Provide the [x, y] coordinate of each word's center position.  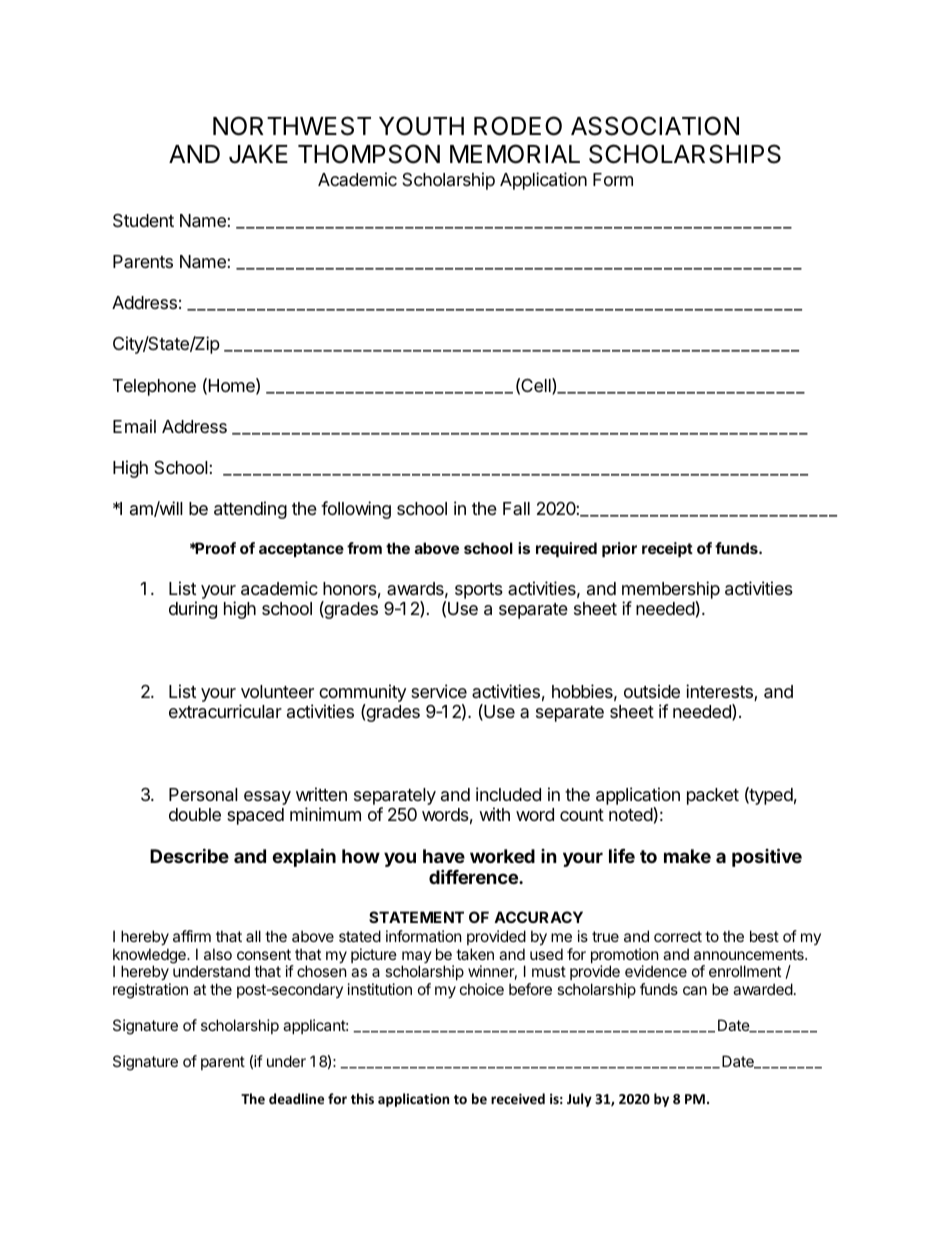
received [518, 1098]
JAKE [258, 154]
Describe [189, 855]
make [687, 856]
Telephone [154, 387]
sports [479, 591]
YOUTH [421, 126]
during [193, 610]
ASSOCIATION [655, 126]
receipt [667, 549]
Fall [516, 508]
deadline [296, 1098]
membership [671, 590]
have [444, 856]
